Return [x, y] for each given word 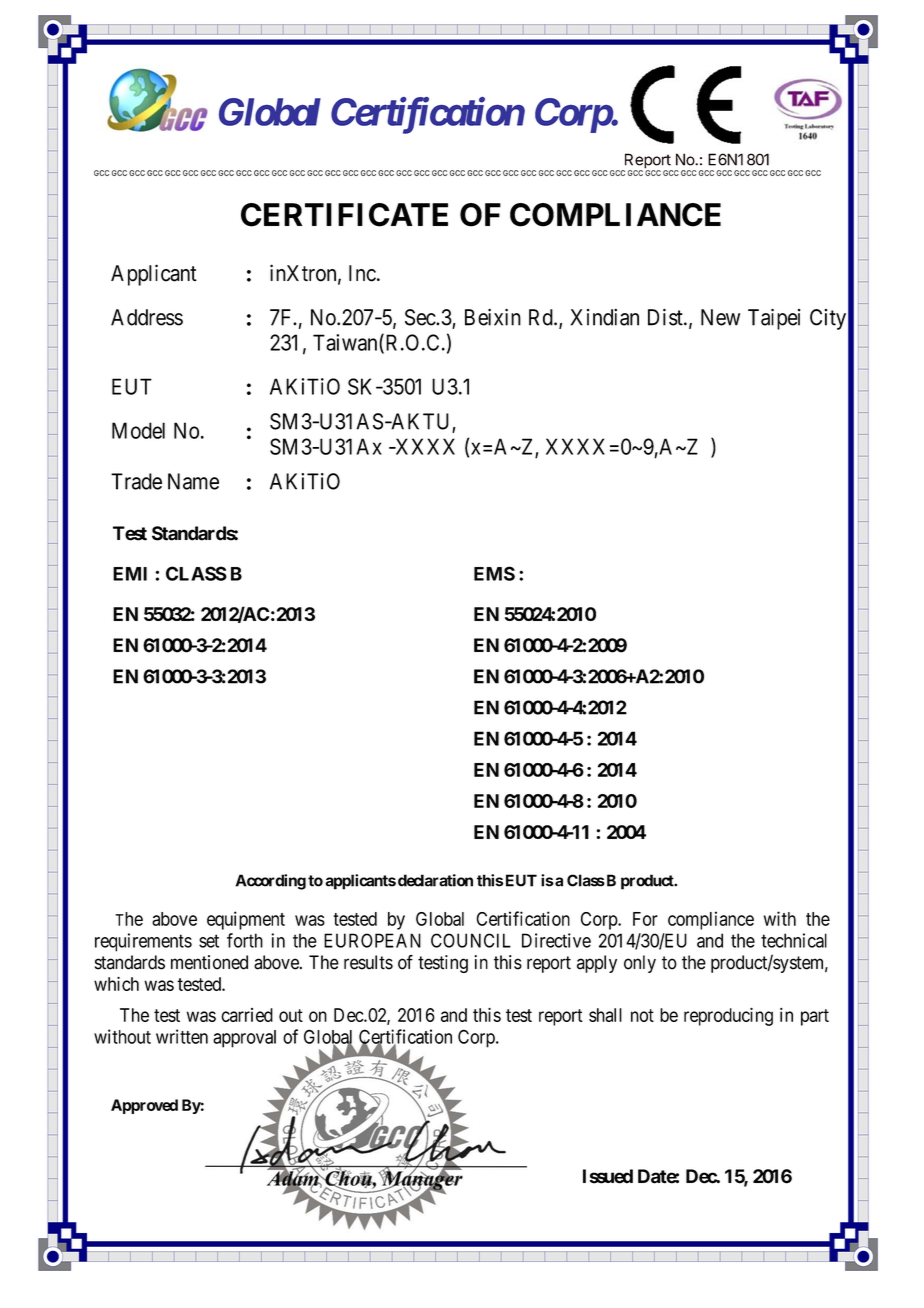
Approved [144, 1106]
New [720, 317]
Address [147, 317]
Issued [608, 1176]
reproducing [728, 1017]
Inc [362, 273]
